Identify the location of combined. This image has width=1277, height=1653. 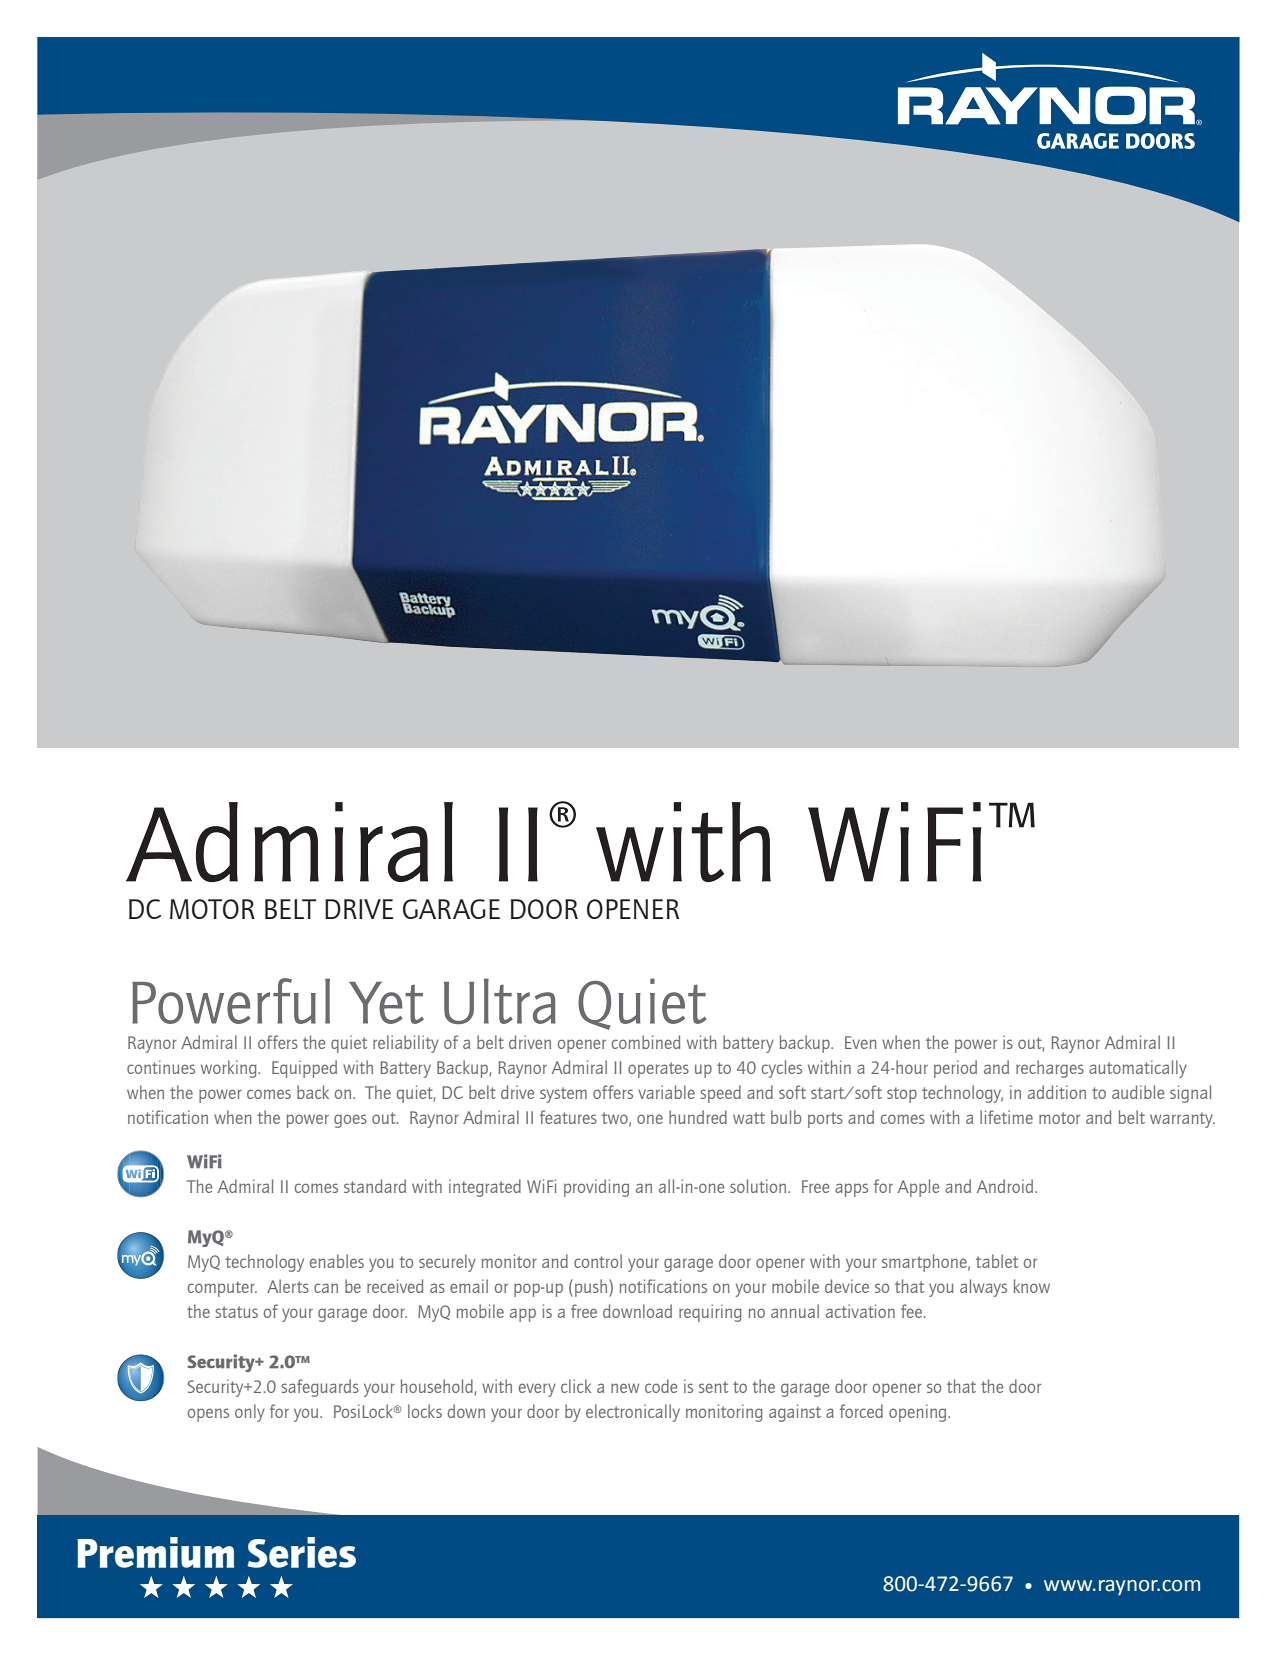
(646, 1042).
